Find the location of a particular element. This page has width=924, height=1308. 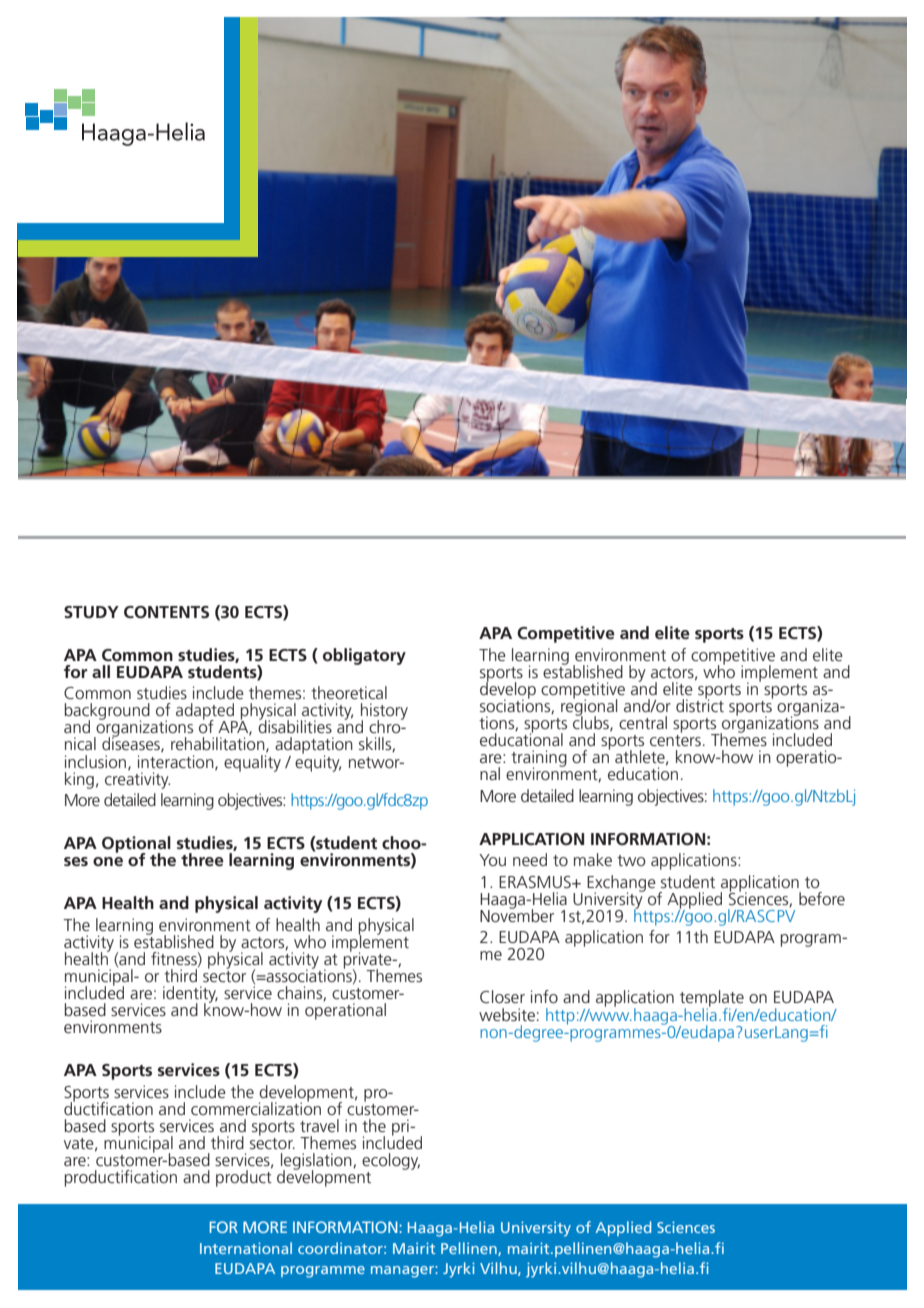

make is located at coordinates (593, 859).
